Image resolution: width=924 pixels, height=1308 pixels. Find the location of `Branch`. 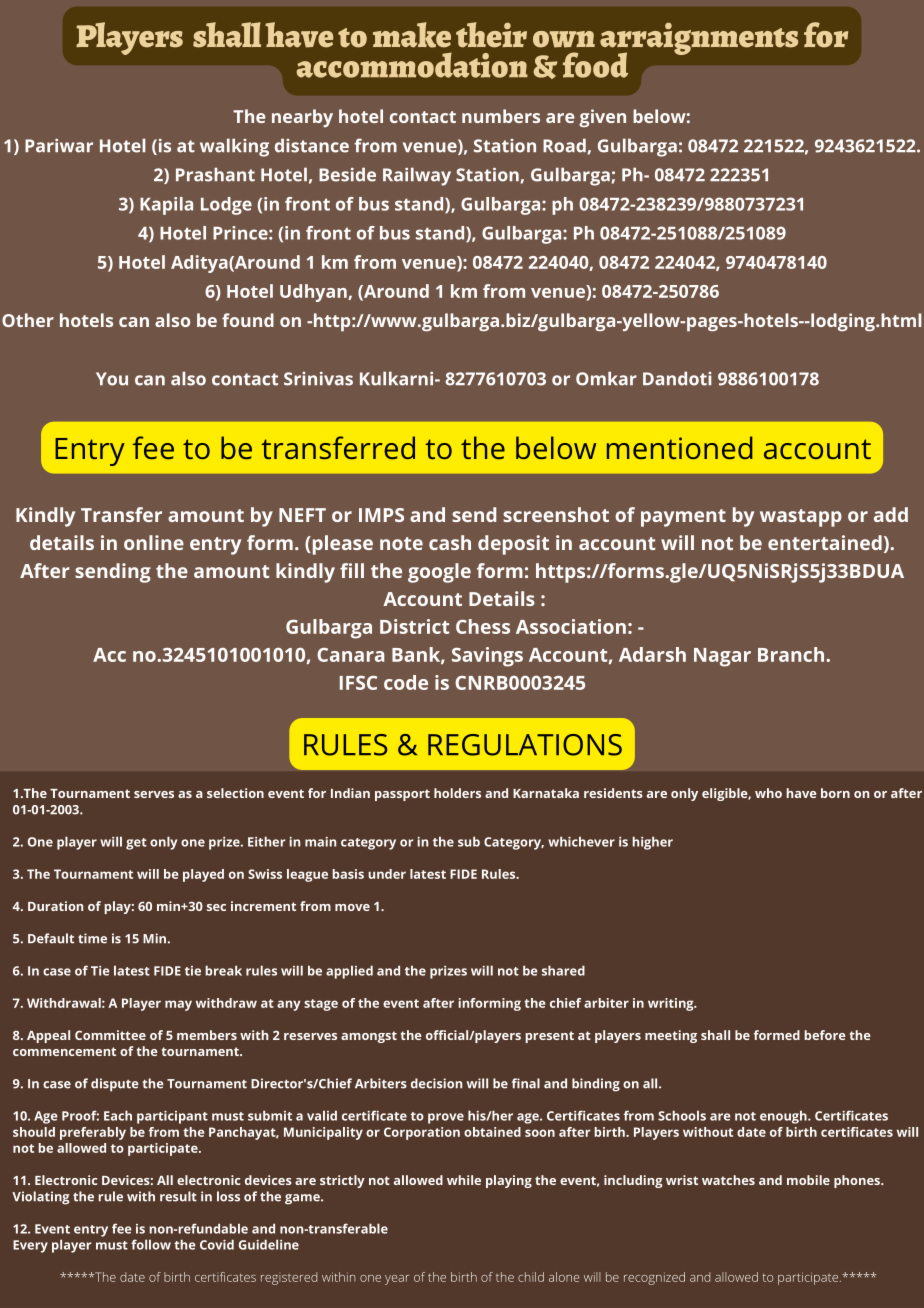

Branch is located at coordinates (791, 654).
